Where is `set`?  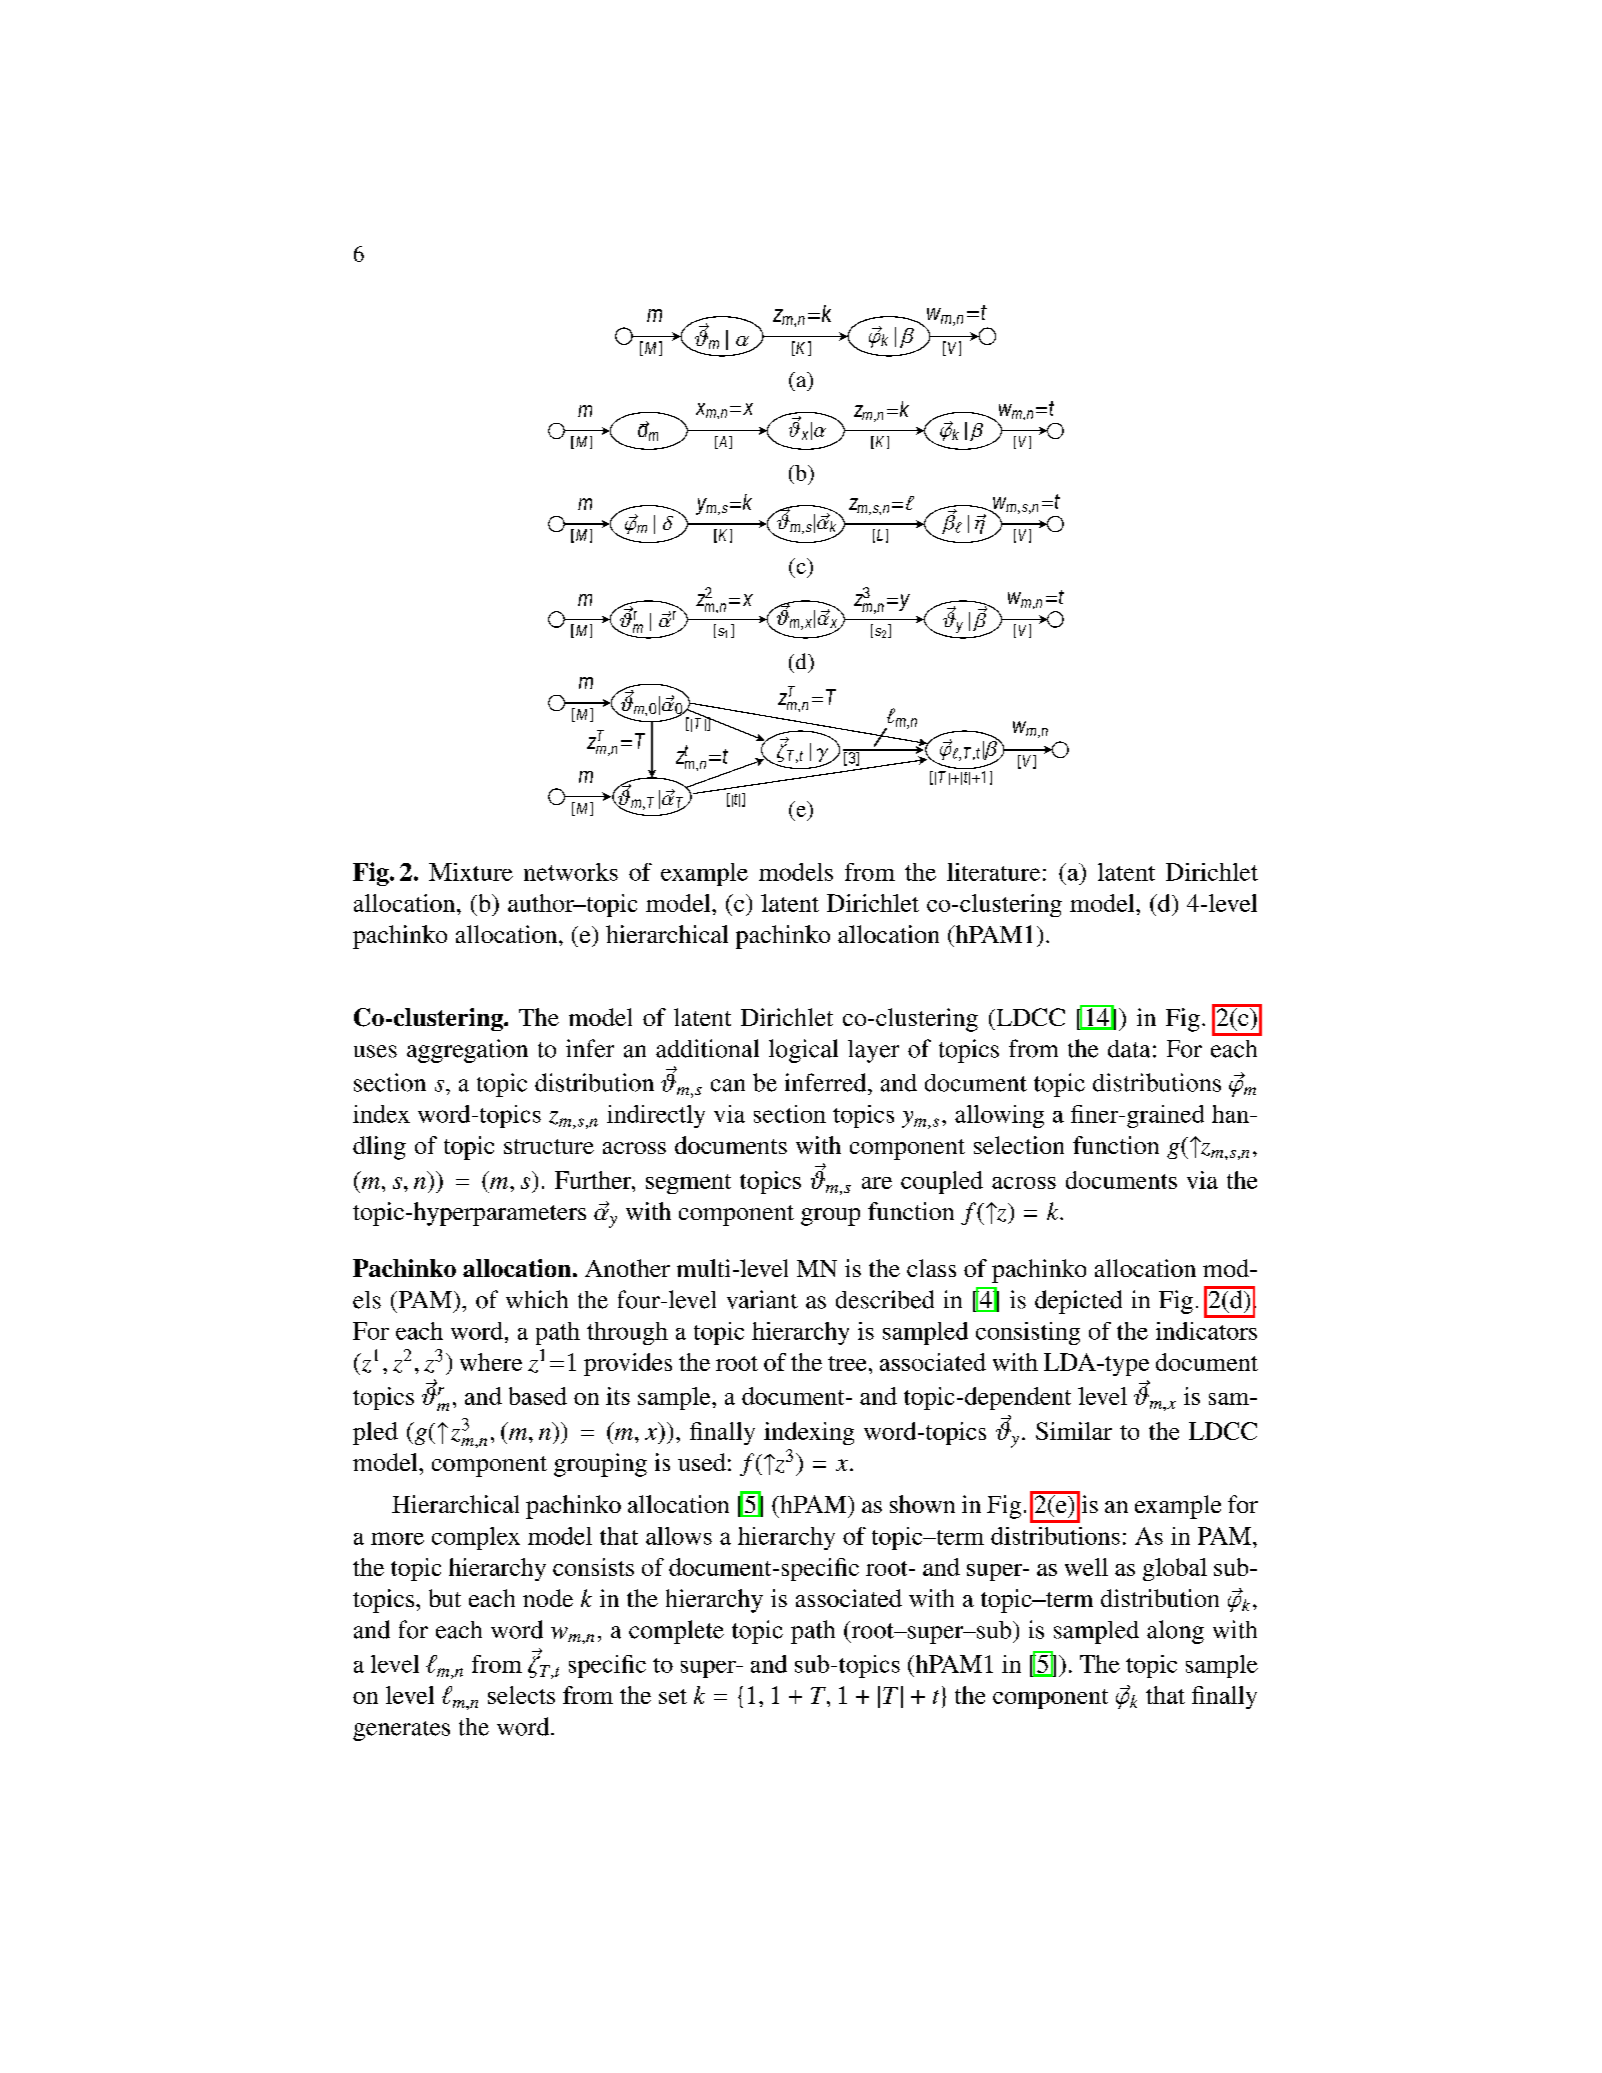 set is located at coordinates (673, 1696).
